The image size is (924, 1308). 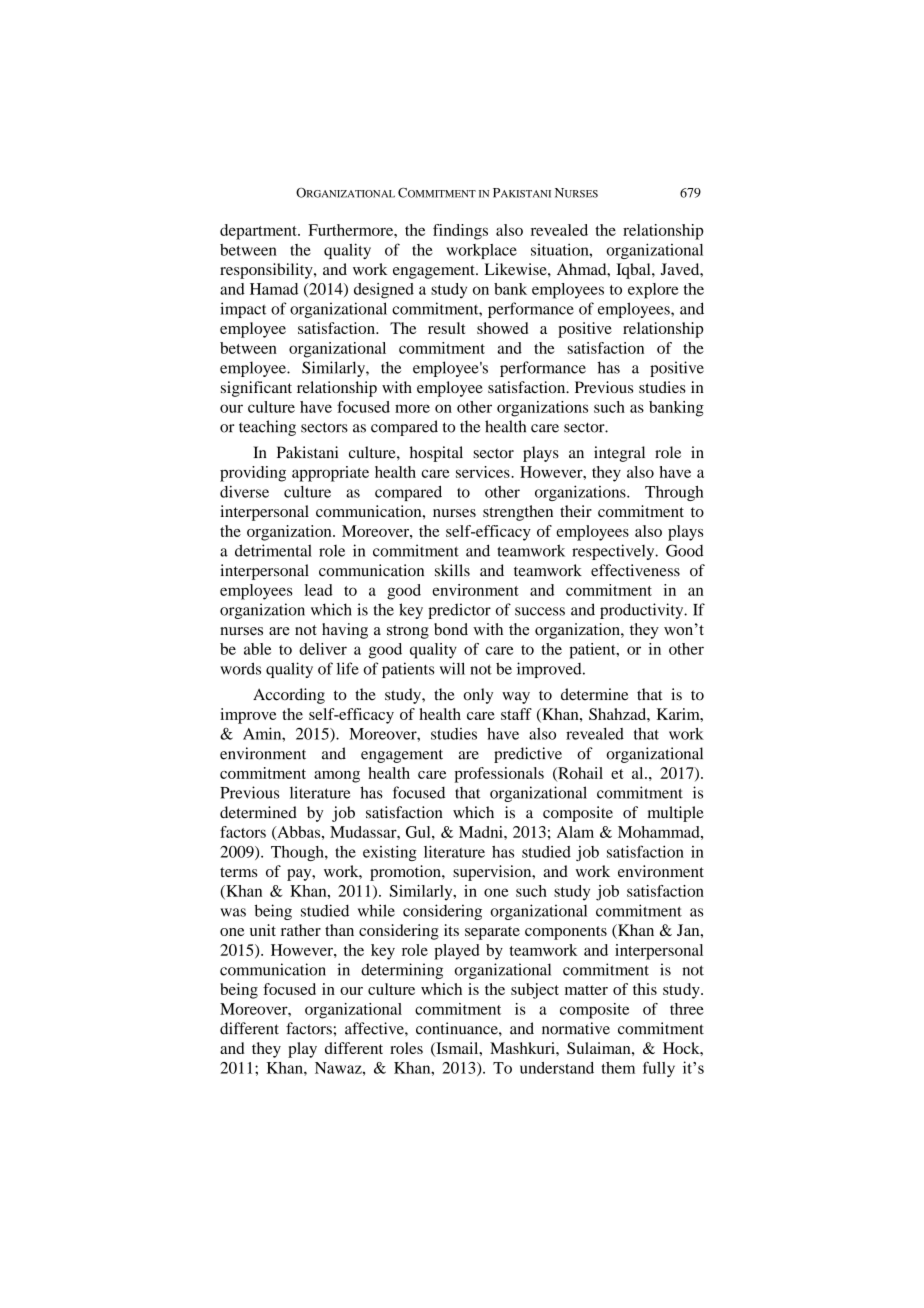 What do you see at coordinates (614, 552) in the image?
I see `respectively` at bounding box center [614, 552].
